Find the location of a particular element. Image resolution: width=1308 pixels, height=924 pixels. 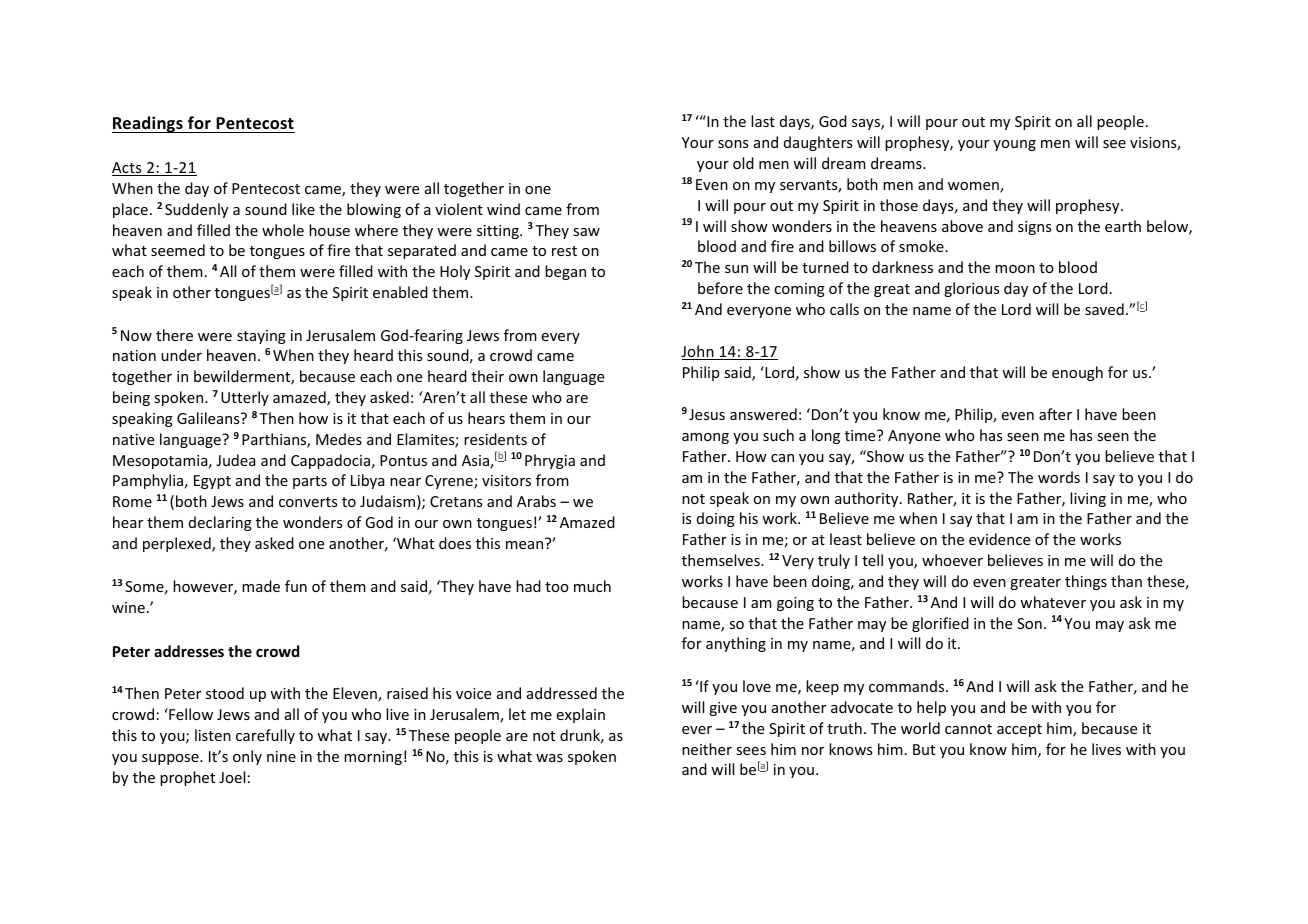

Readings is located at coordinates (148, 124).
